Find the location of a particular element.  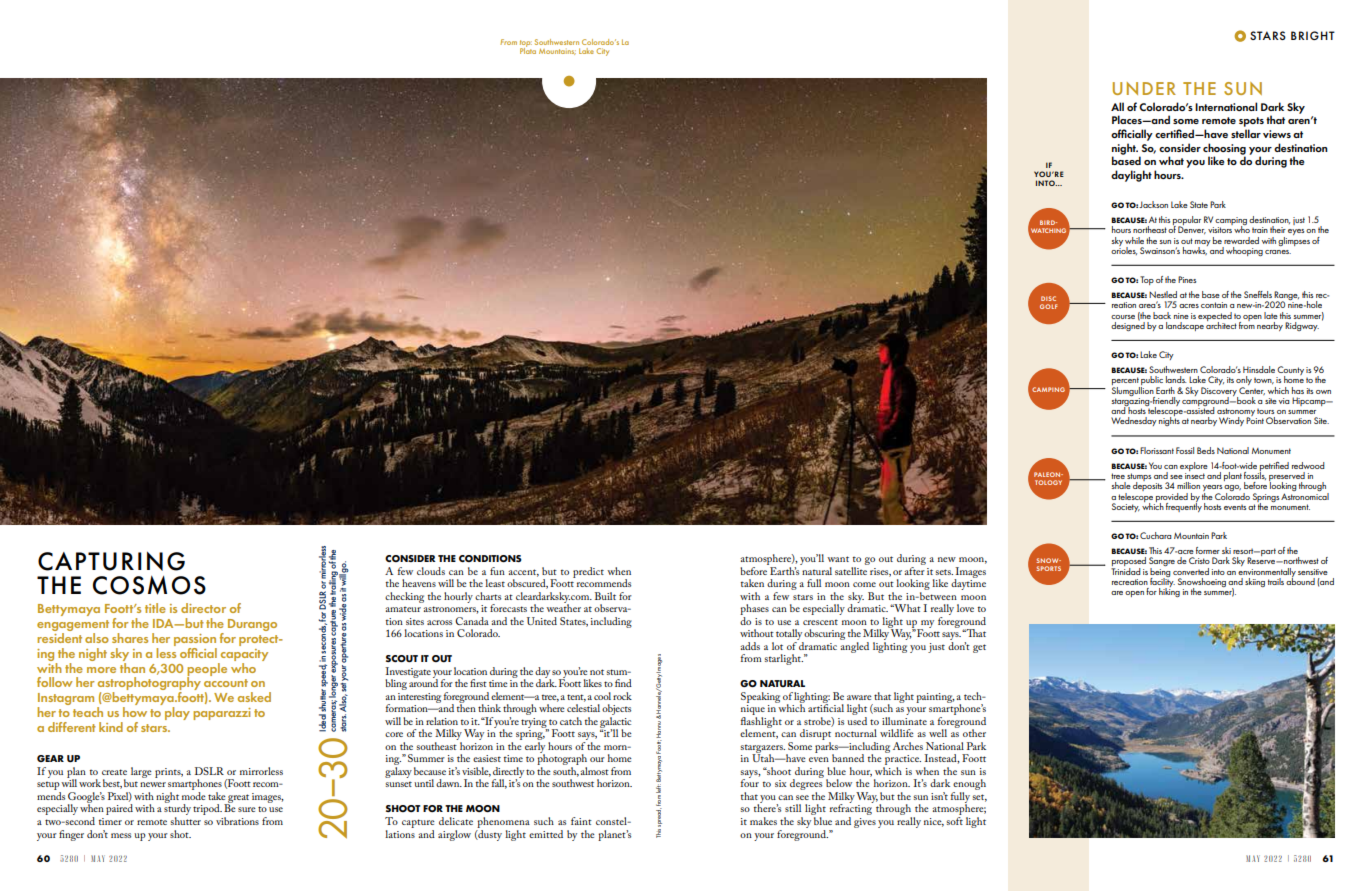

spots is located at coordinates (1251, 122).
